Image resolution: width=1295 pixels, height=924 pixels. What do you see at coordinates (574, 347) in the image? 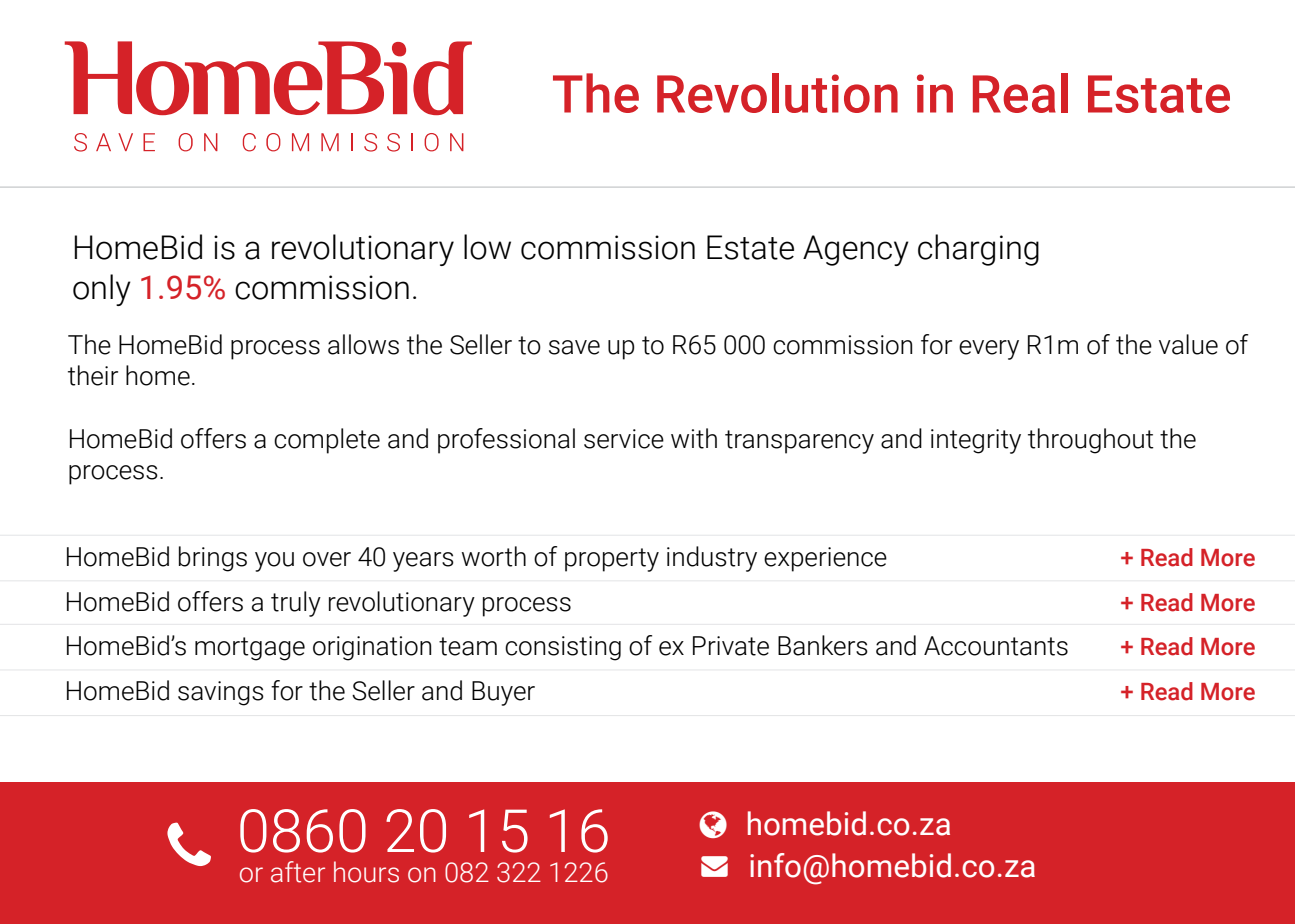
I see `save` at bounding box center [574, 347].
